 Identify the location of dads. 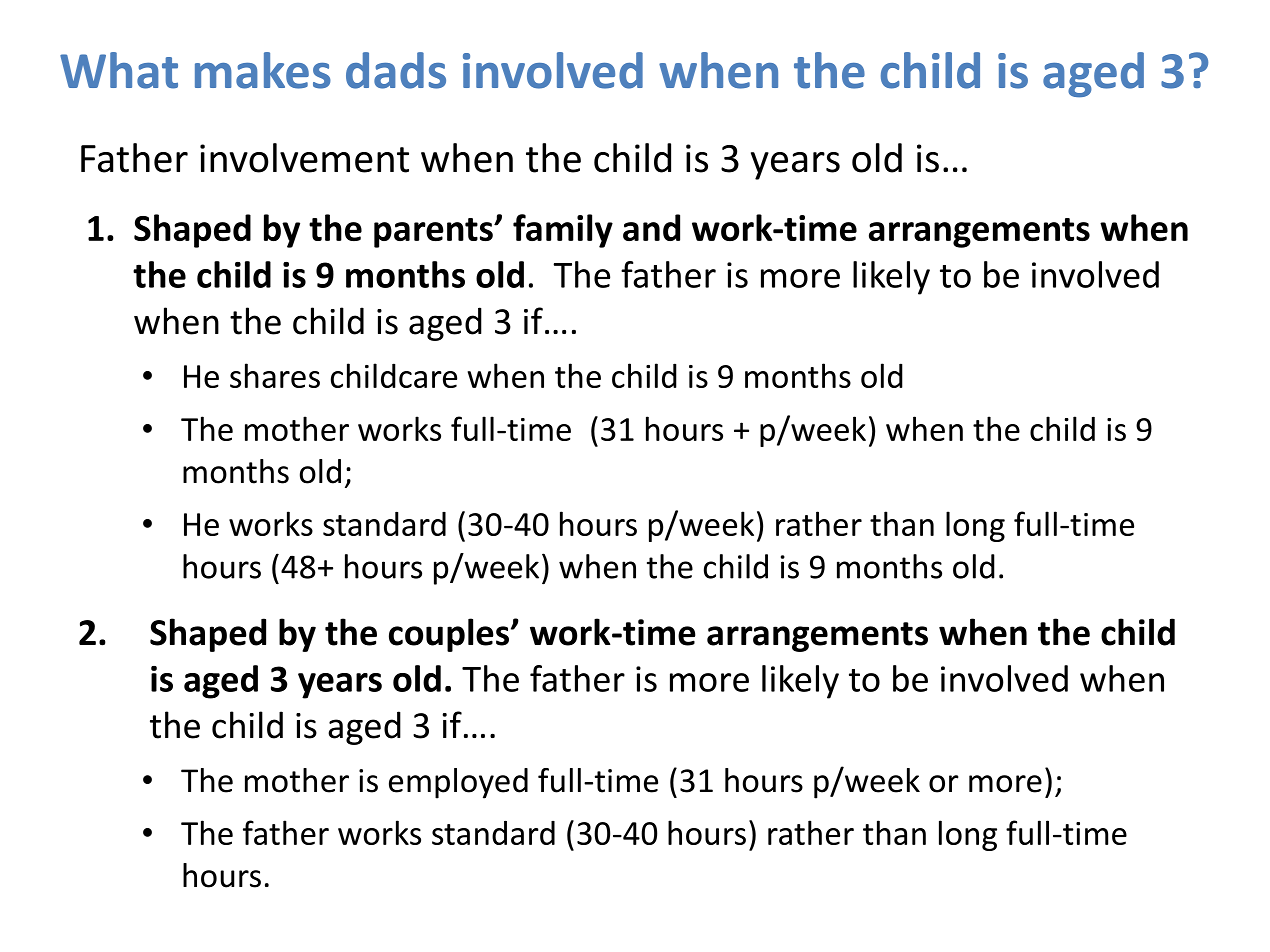
(396, 70).
